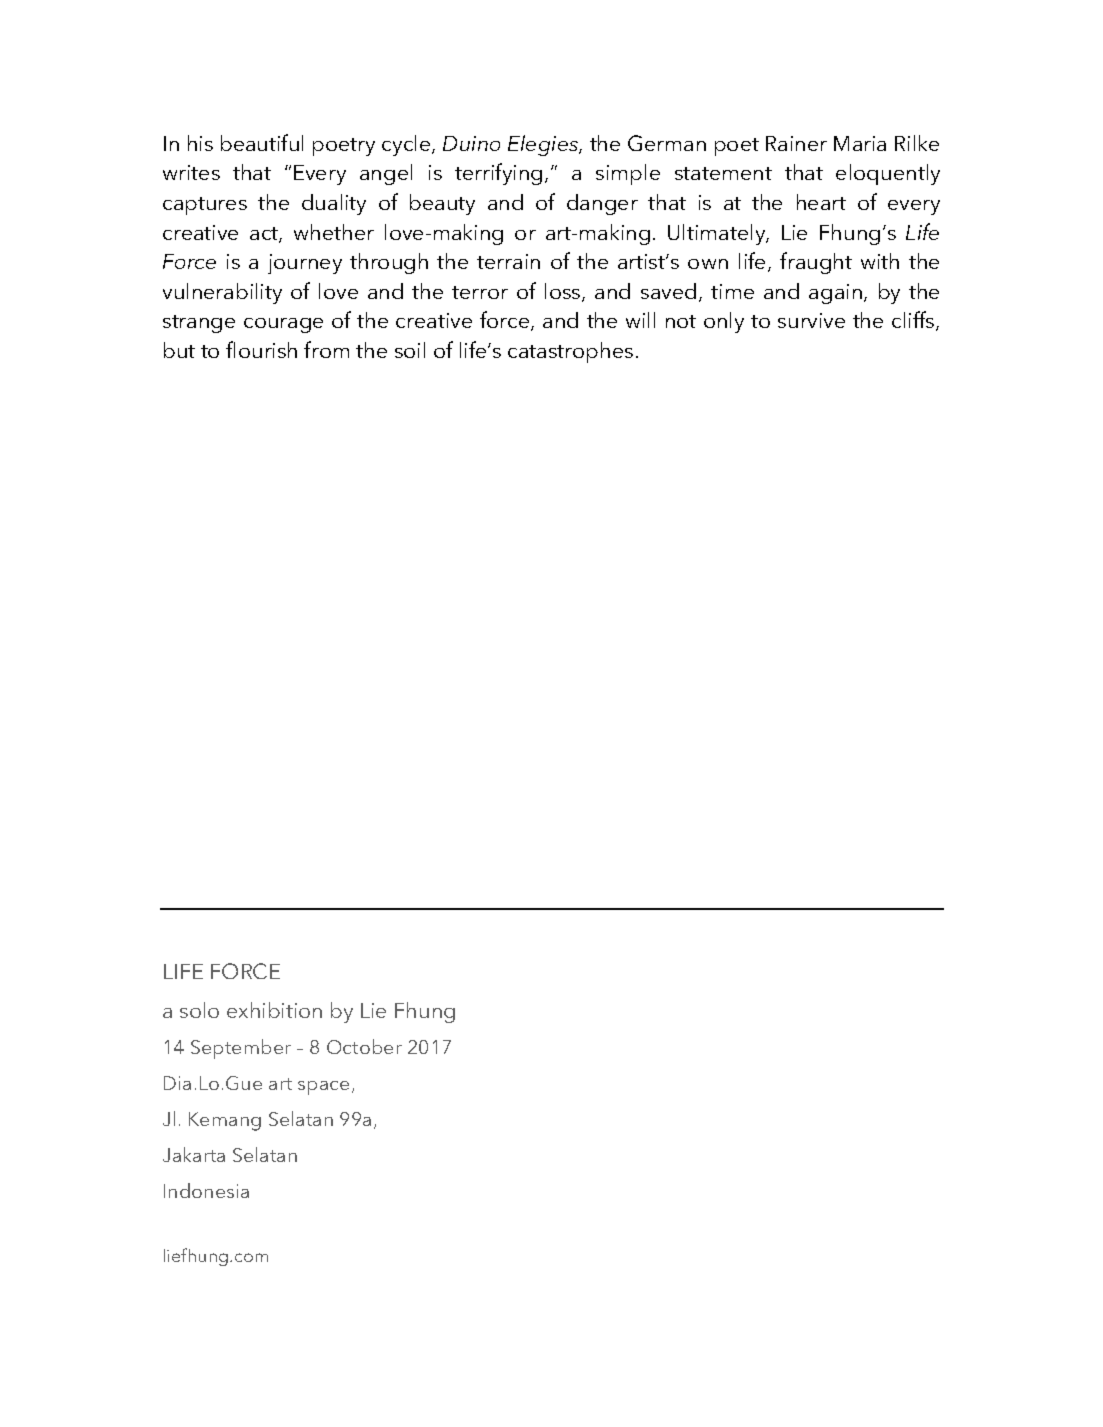  What do you see at coordinates (811, 320) in the screenshot?
I see `survive` at bounding box center [811, 320].
